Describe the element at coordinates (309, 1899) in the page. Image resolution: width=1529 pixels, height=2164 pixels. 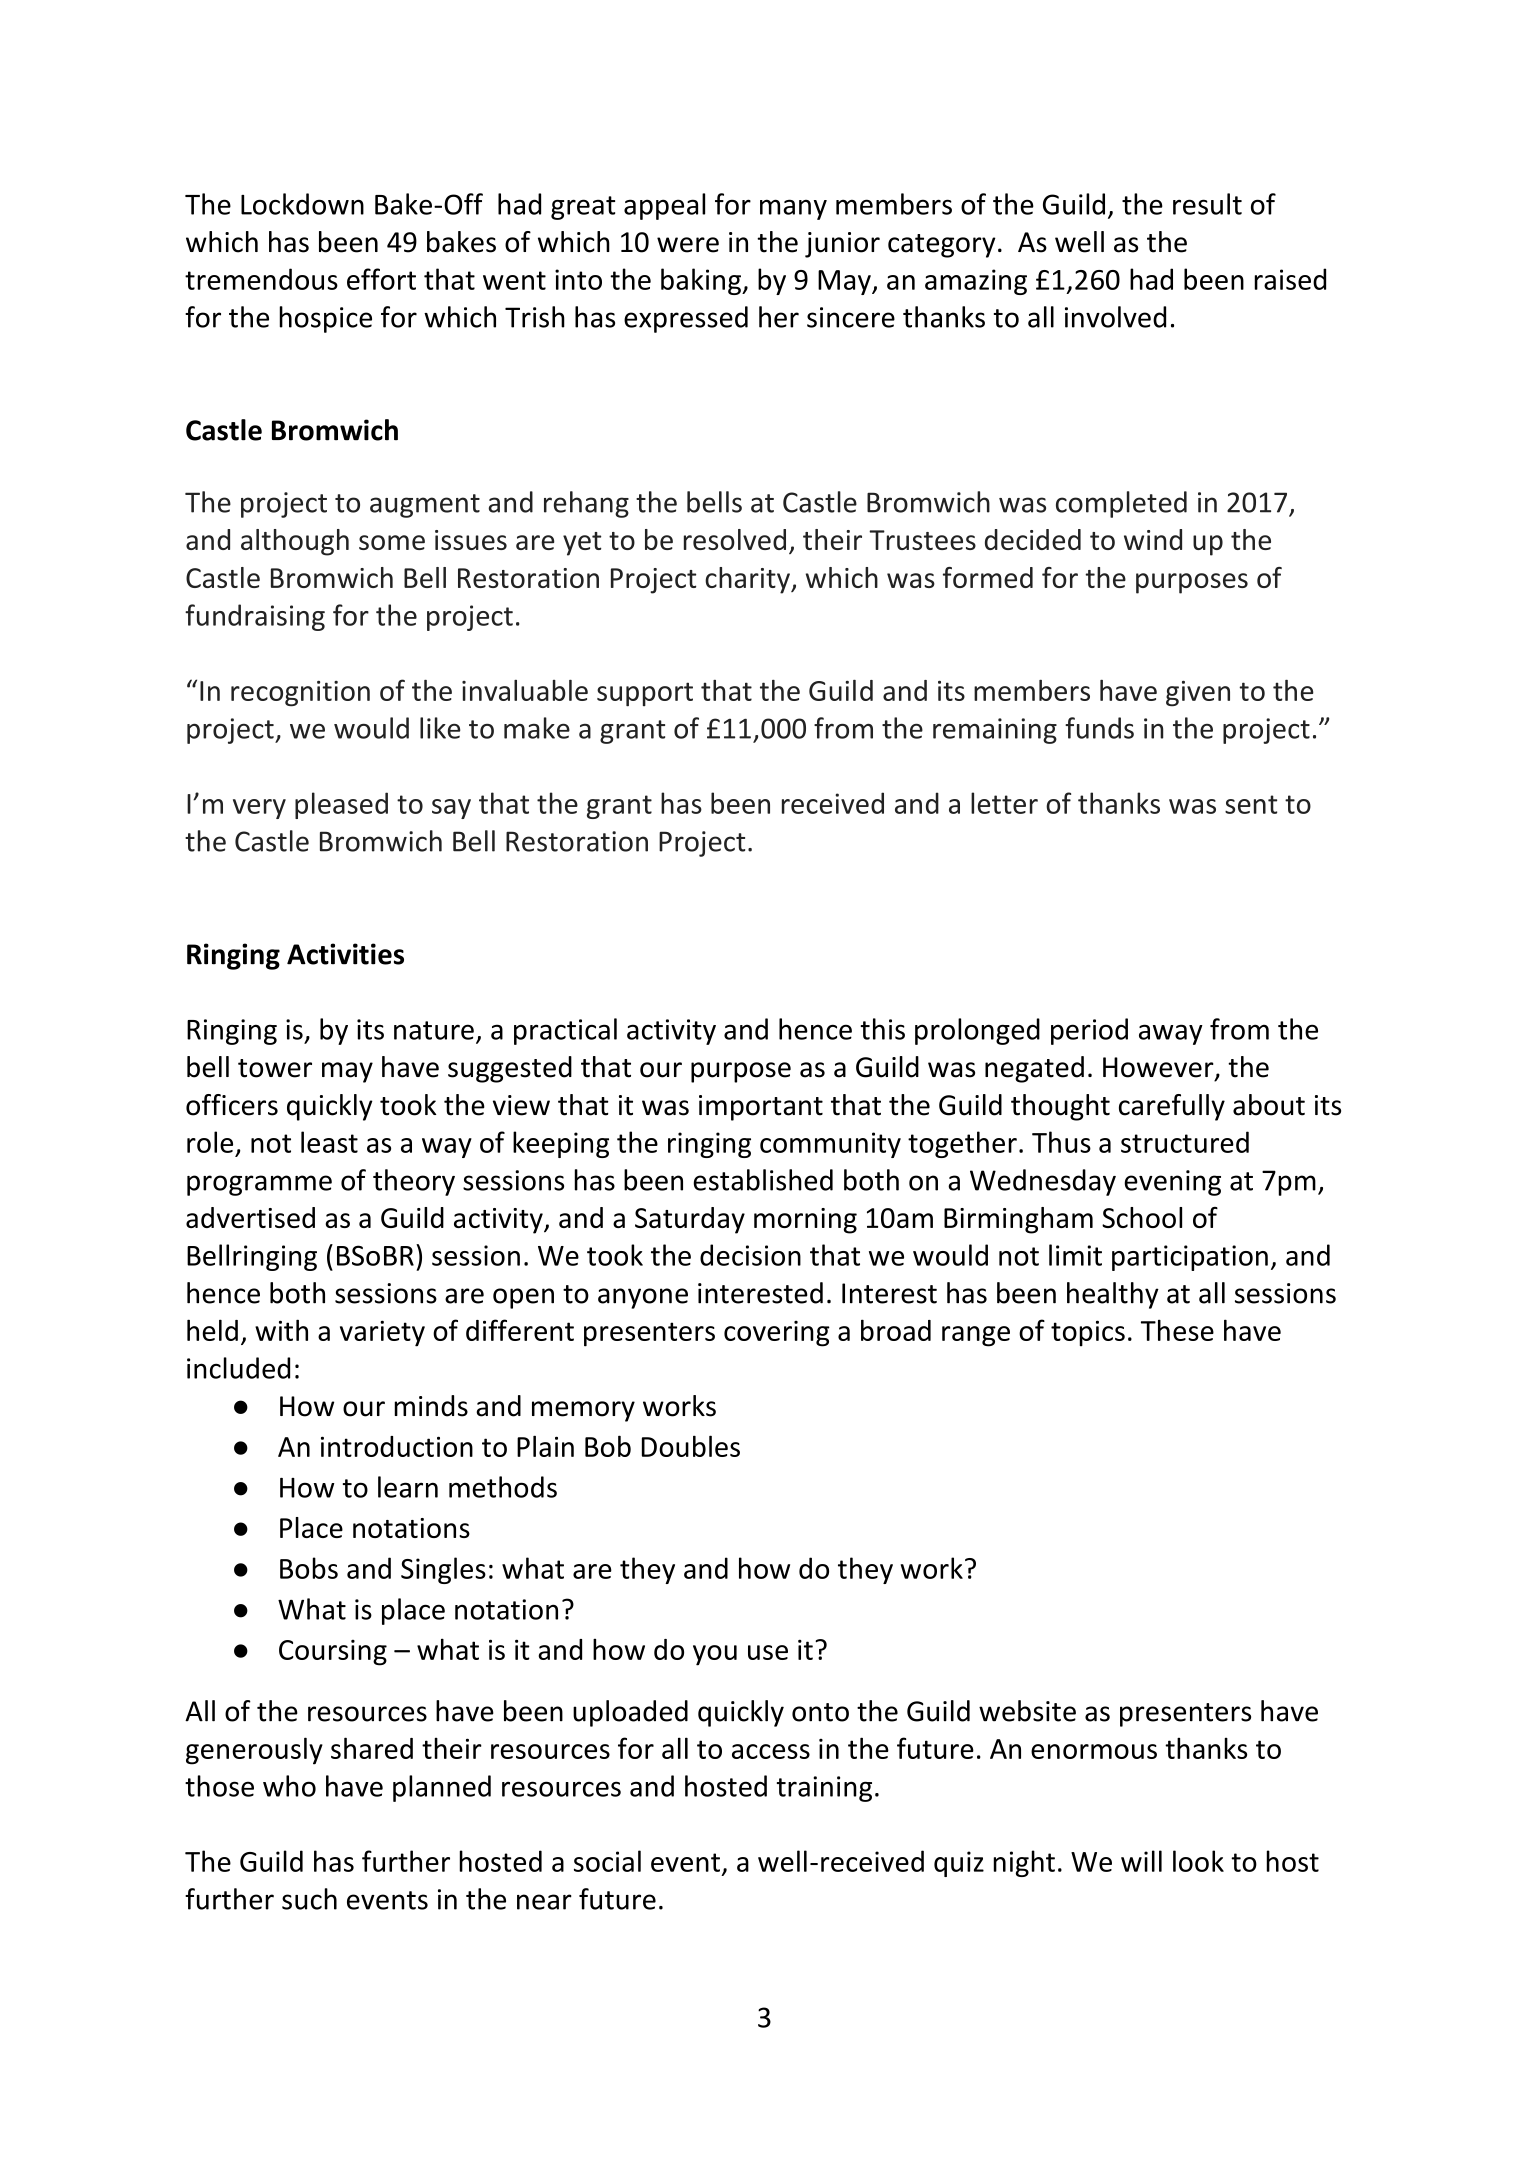
I see `such` at that location.
